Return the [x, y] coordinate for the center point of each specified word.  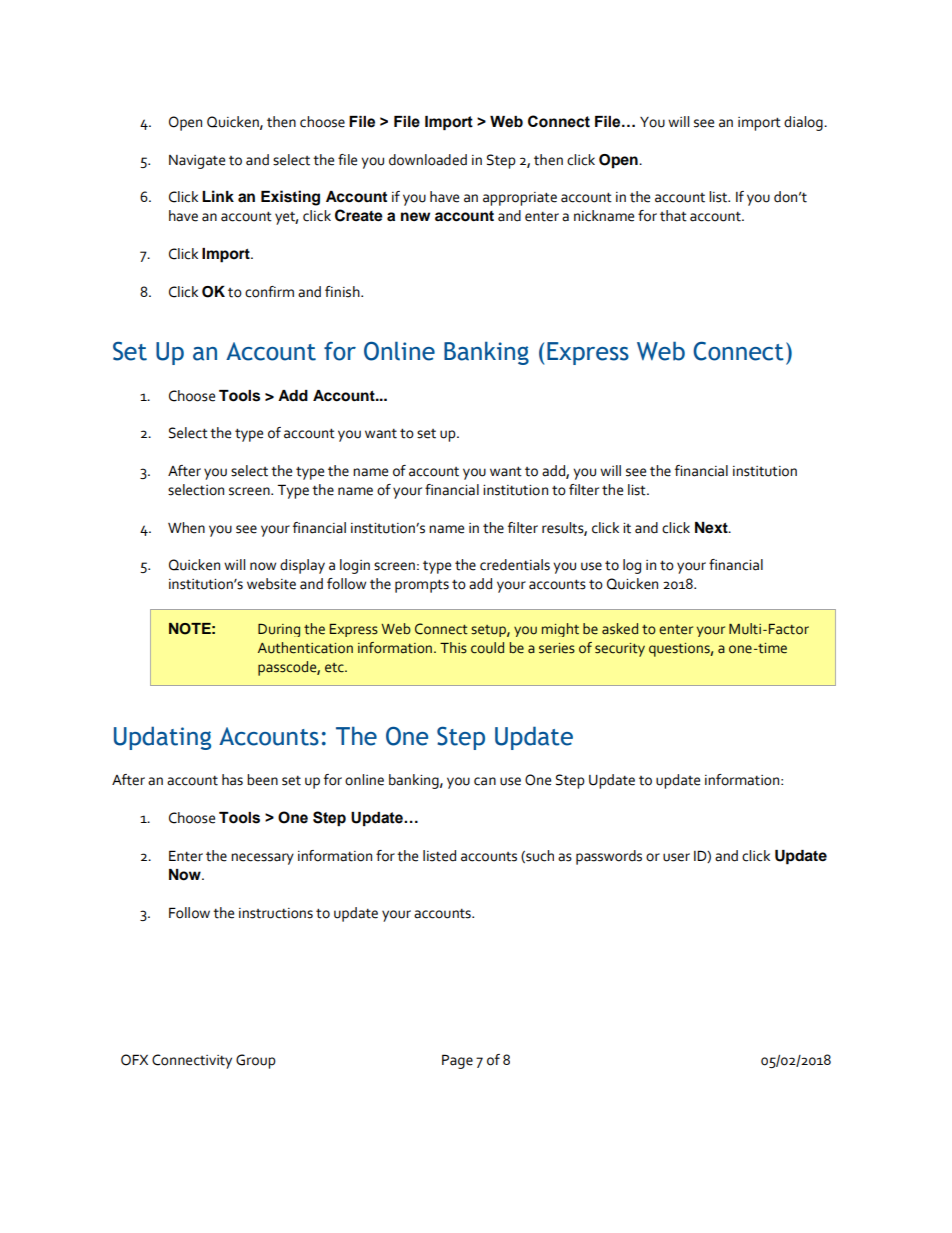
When [186, 528]
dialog [804, 123]
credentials [515, 565]
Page [457, 1061]
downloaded [428, 160]
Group [256, 1061]
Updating [162, 738]
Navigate [197, 162]
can [485, 781]
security [620, 650]
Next [712, 528]
